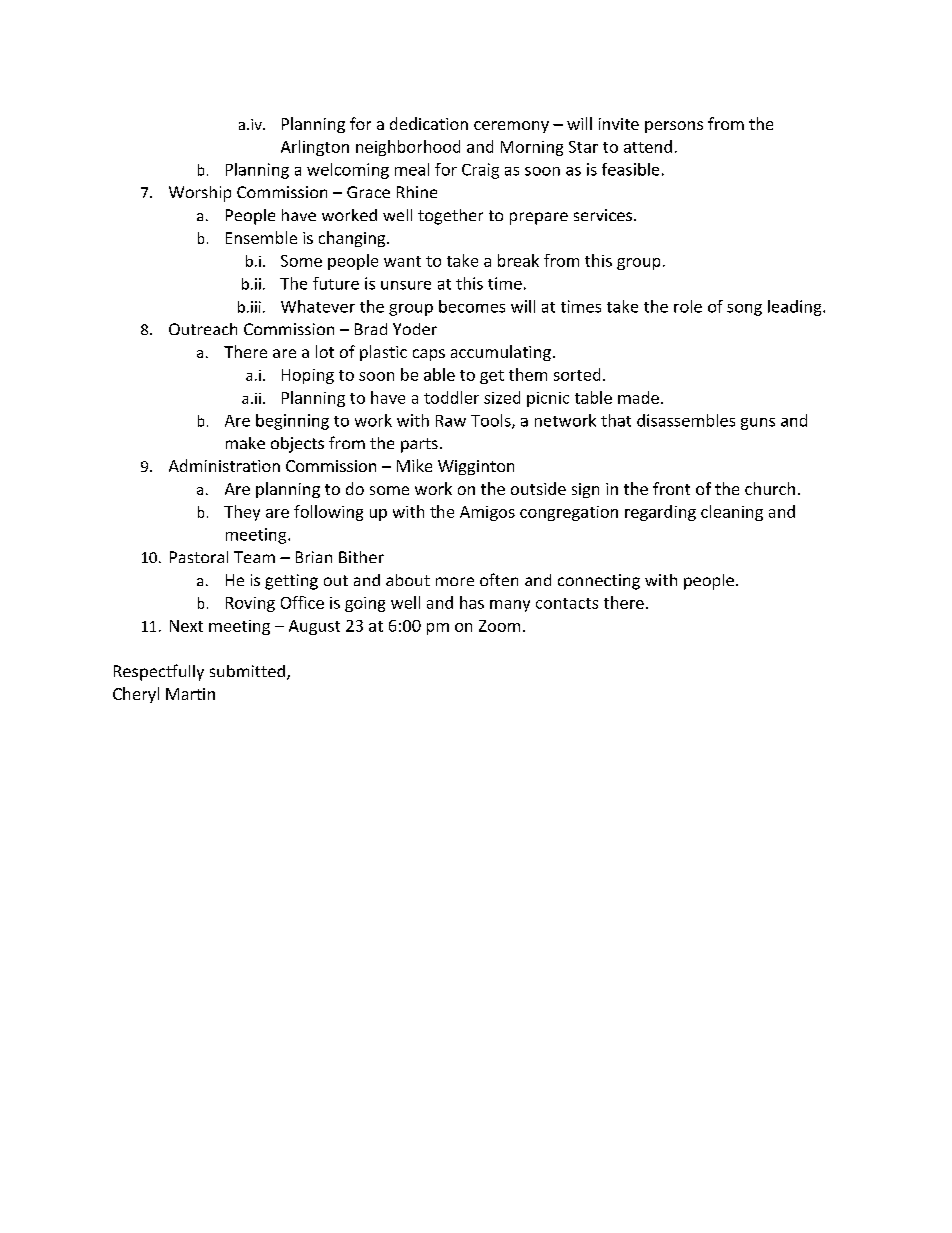  I want to click on dedication, so click(429, 123).
